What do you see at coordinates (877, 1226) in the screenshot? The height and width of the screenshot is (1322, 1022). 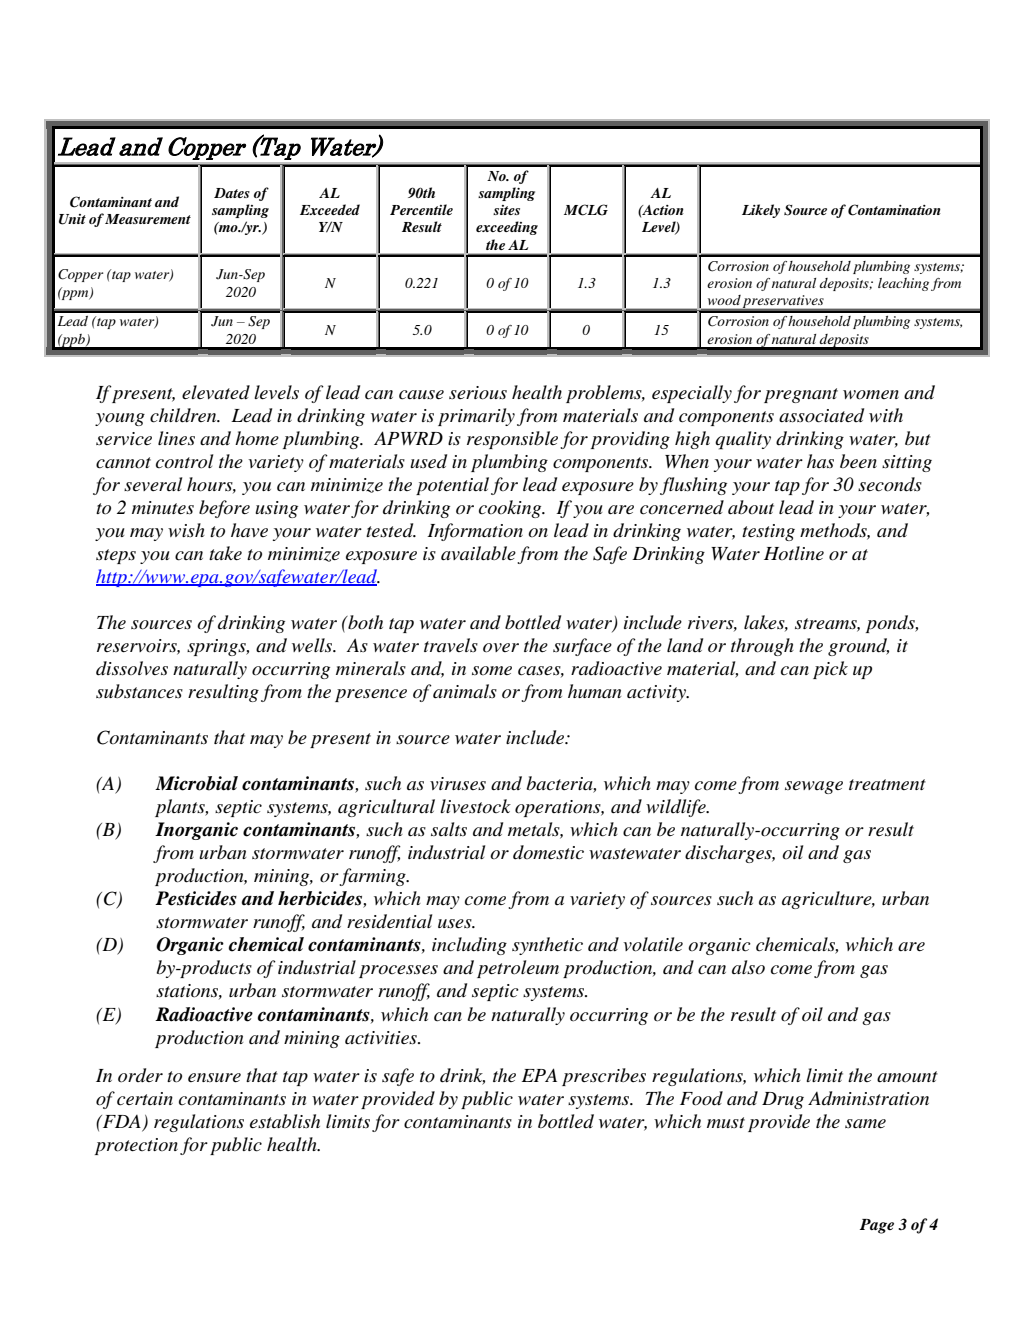 I see `Page` at bounding box center [877, 1226].
